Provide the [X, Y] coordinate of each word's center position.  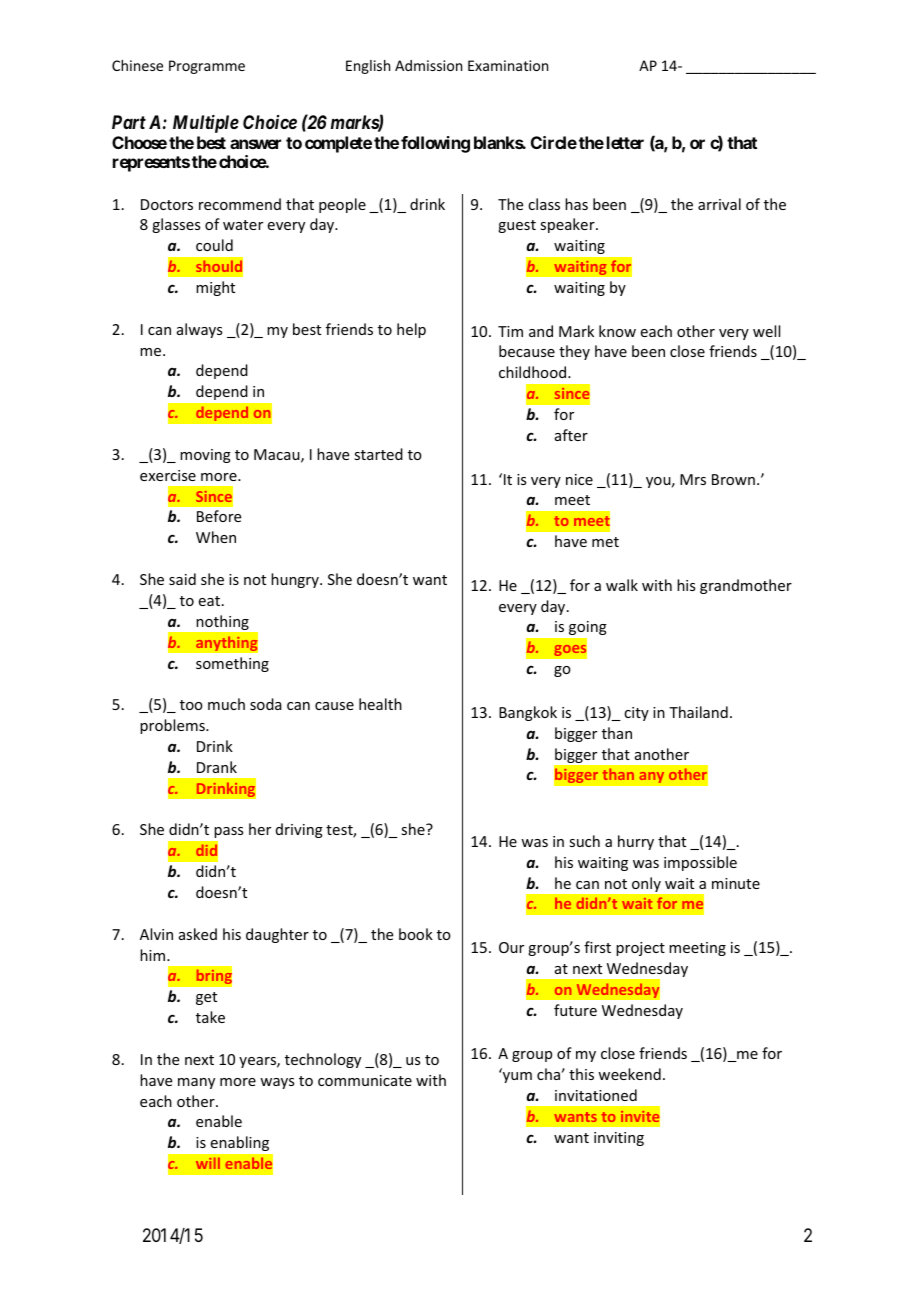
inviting [619, 1139]
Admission [428, 65]
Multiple [206, 124]
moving [205, 456]
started [378, 454]
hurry [636, 842]
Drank [217, 767]
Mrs [693, 479]
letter [625, 142]
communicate [365, 1080]
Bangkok [528, 713]
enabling [240, 1143]
